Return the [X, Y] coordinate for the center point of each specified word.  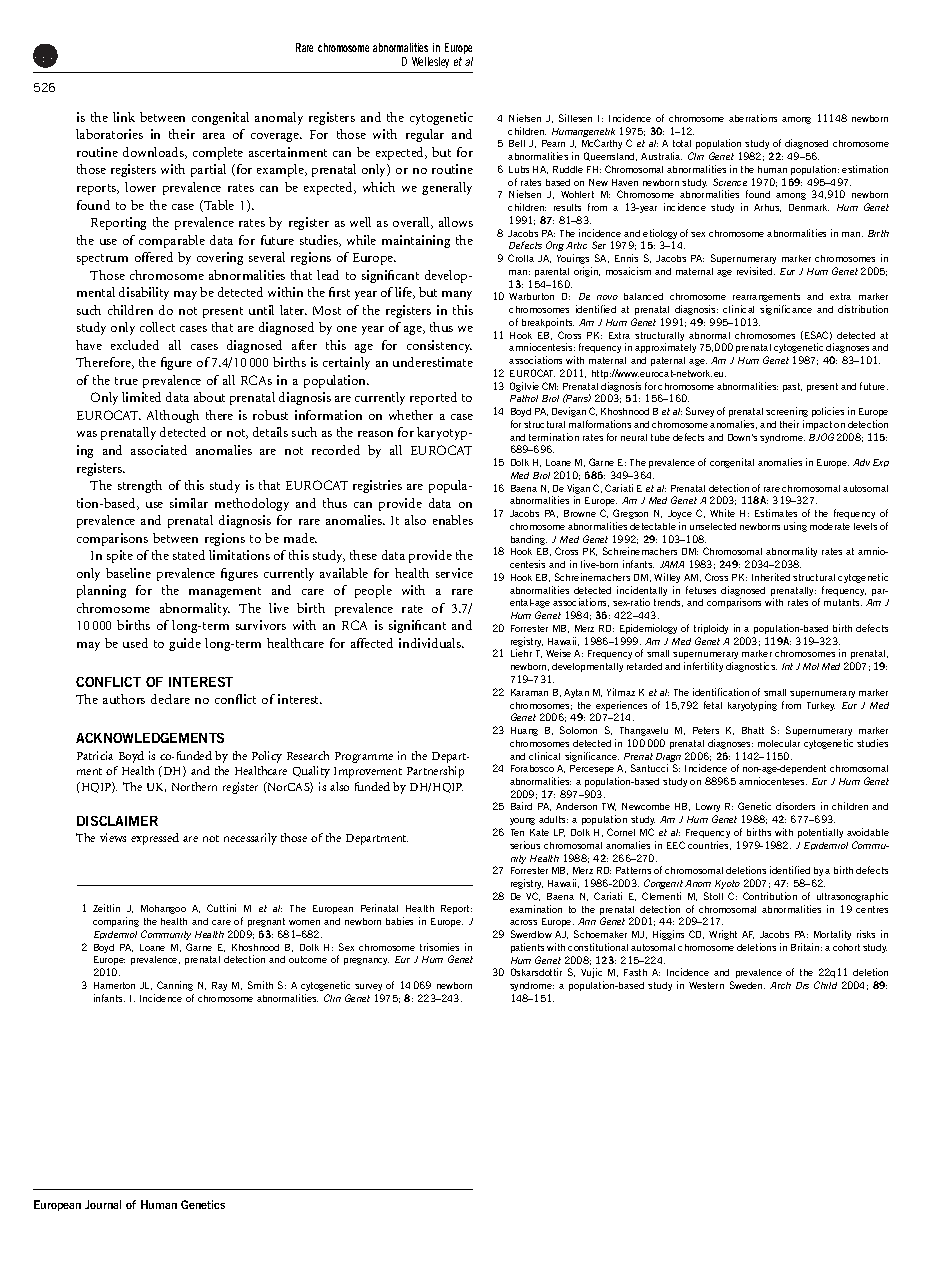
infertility [703, 667]
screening [787, 412]
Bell [517, 143]
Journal [103, 1204]
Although [173, 416]
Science [730, 182]
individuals [431, 643]
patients [527, 948]
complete [218, 153]
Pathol [524, 398]
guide [185, 644]
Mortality [832, 935]
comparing [116, 922]
